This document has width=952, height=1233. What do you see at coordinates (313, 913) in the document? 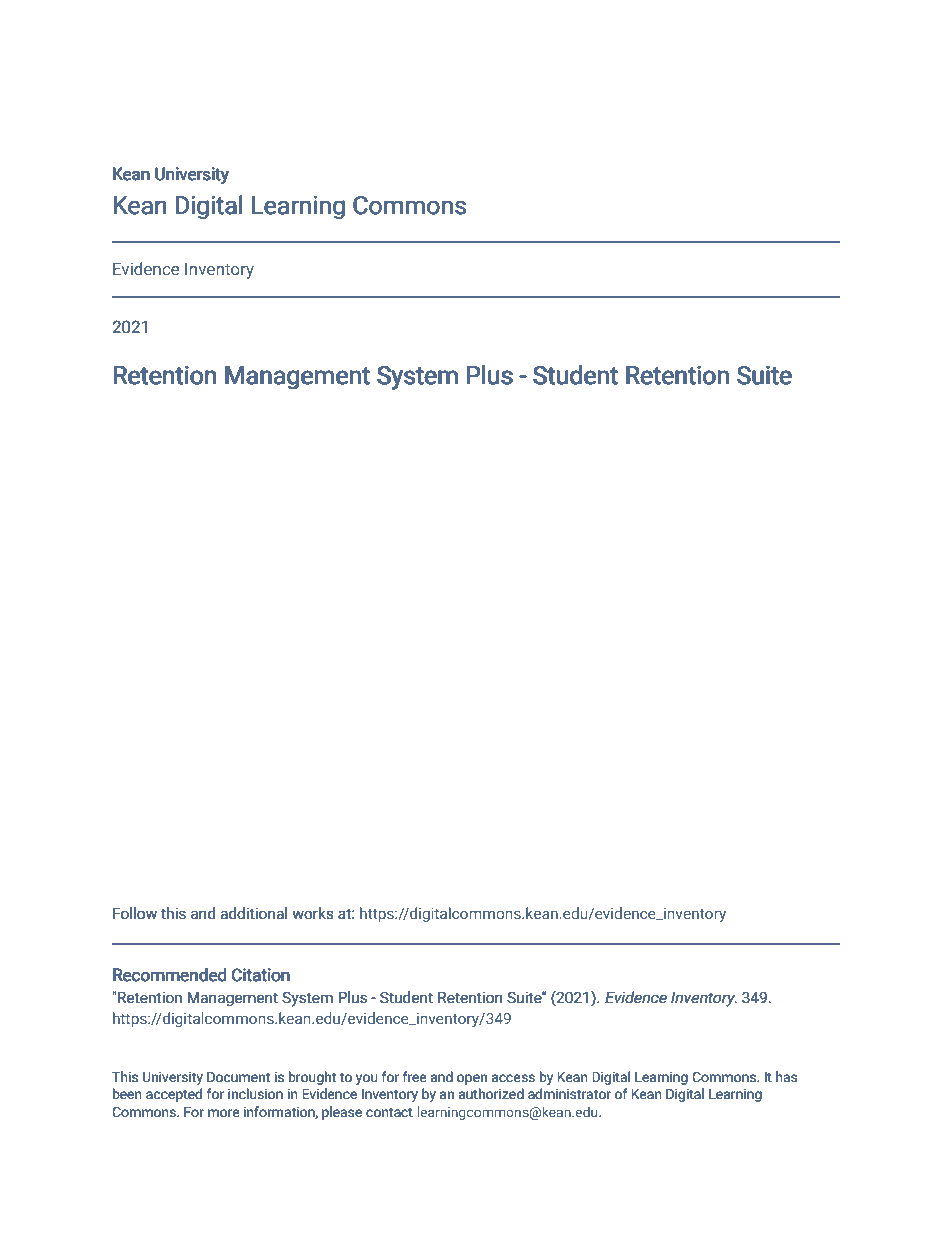
I see `works` at bounding box center [313, 913].
